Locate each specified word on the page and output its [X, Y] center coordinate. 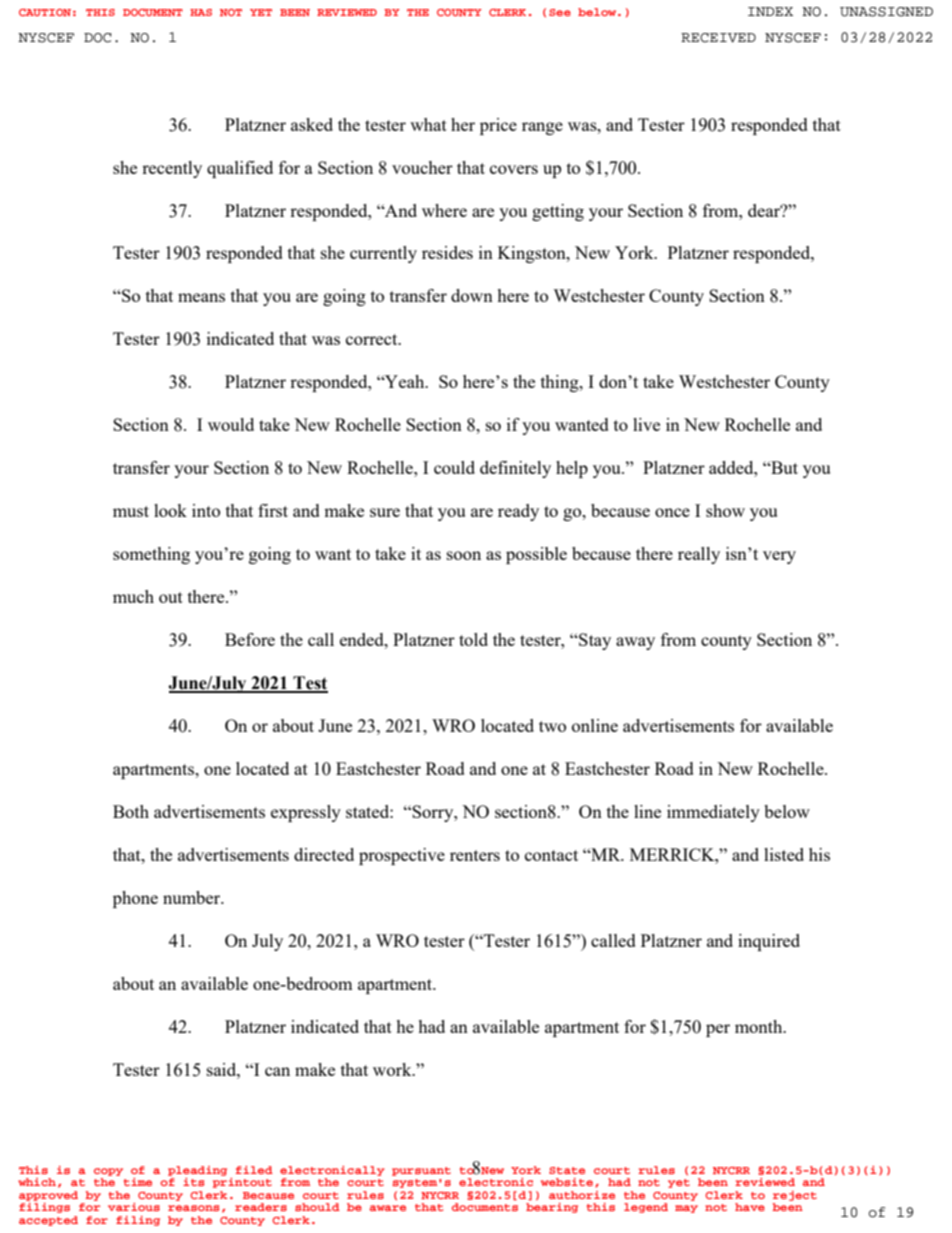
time [137, 1182]
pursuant [421, 1171]
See [560, 12]
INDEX [770, 11]
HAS [201, 12]
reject [795, 1196]
